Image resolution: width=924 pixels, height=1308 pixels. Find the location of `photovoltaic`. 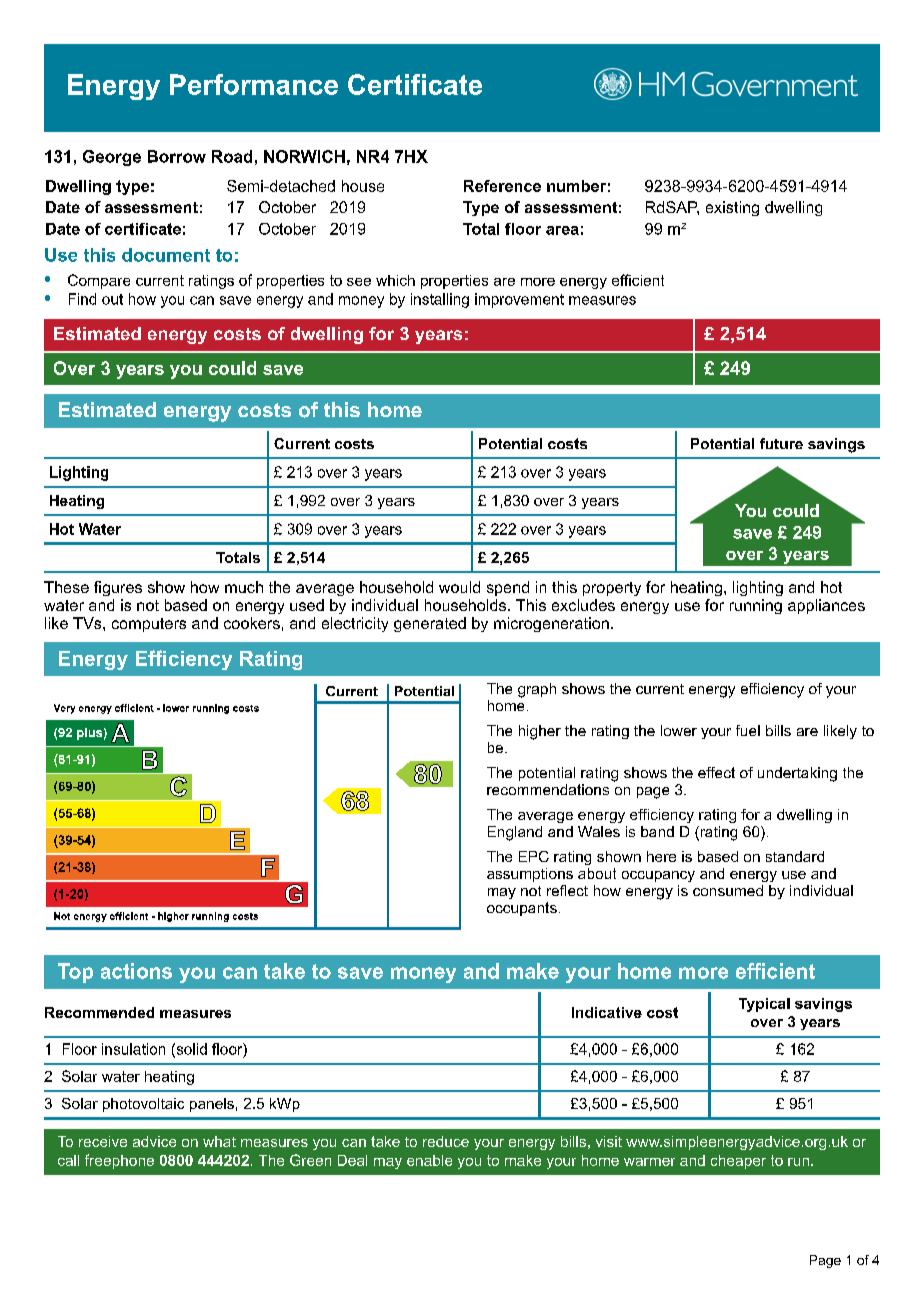

photovoltaic is located at coordinates (143, 1105).
